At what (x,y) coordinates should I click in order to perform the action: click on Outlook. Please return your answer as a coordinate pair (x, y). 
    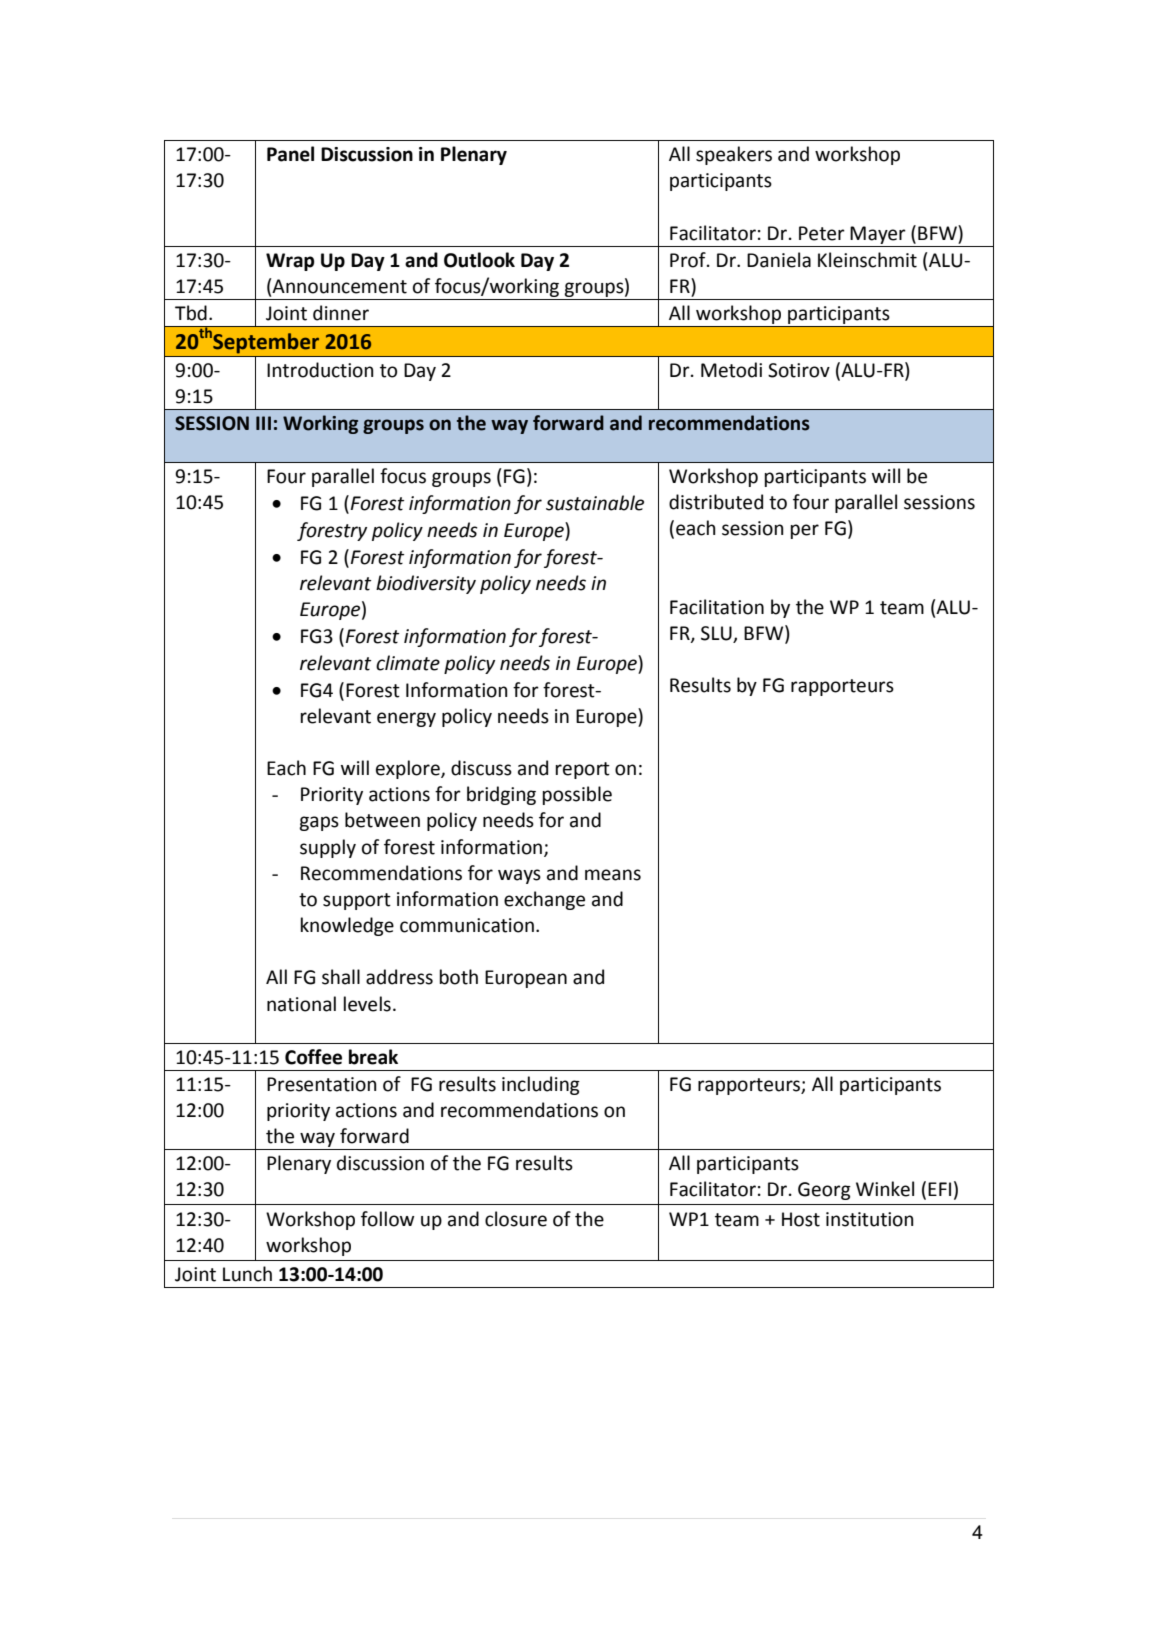
    Looking at the image, I should click on (479, 260).
